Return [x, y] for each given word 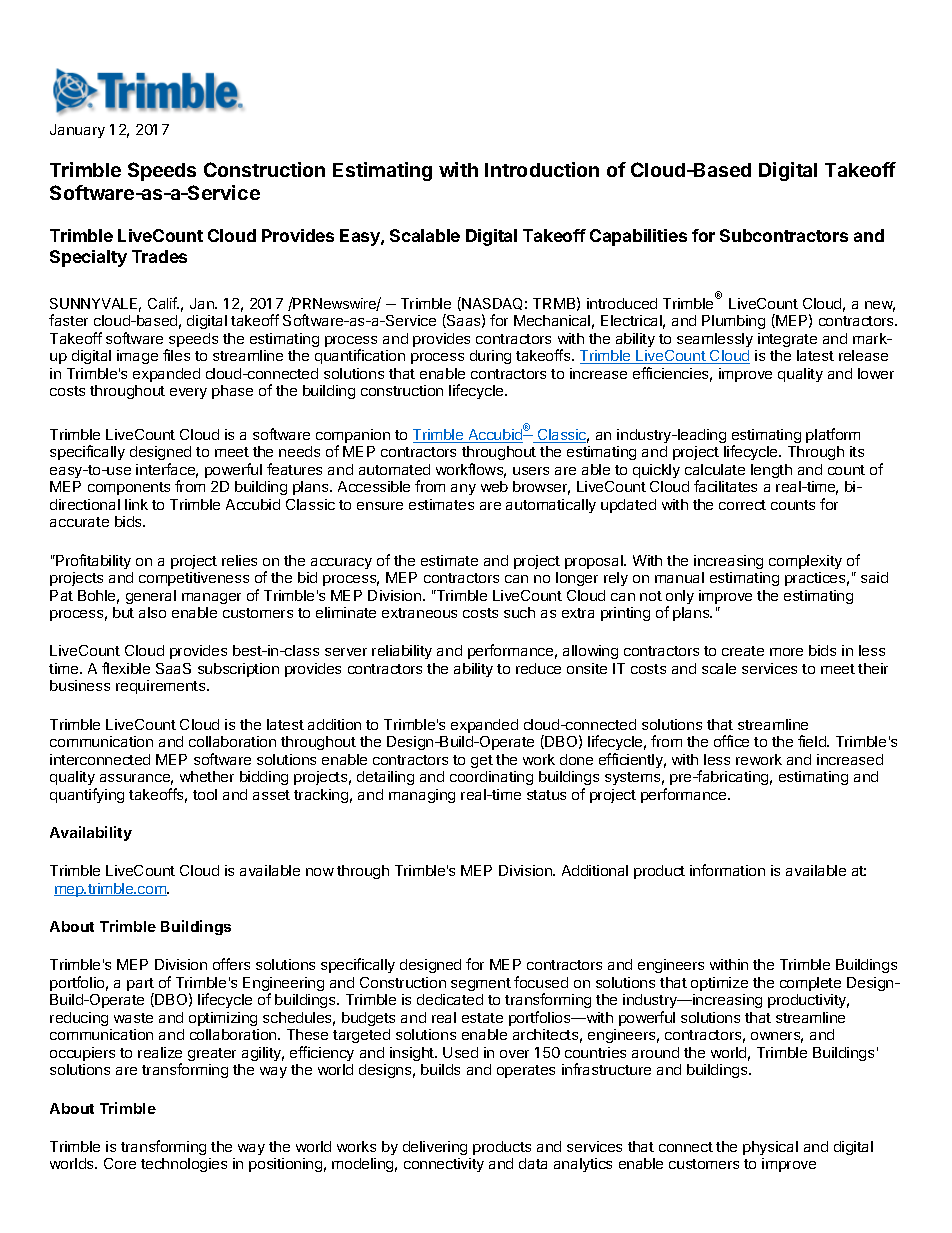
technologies [184, 1165]
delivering [435, 1148]
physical [770, 1148]
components [129, 488]
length [771, 471]
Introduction [542, 169]
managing [422, 796]
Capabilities [638, 237]
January [77, 131]
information [727, 870]
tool [205, 794]
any [463, 489]
